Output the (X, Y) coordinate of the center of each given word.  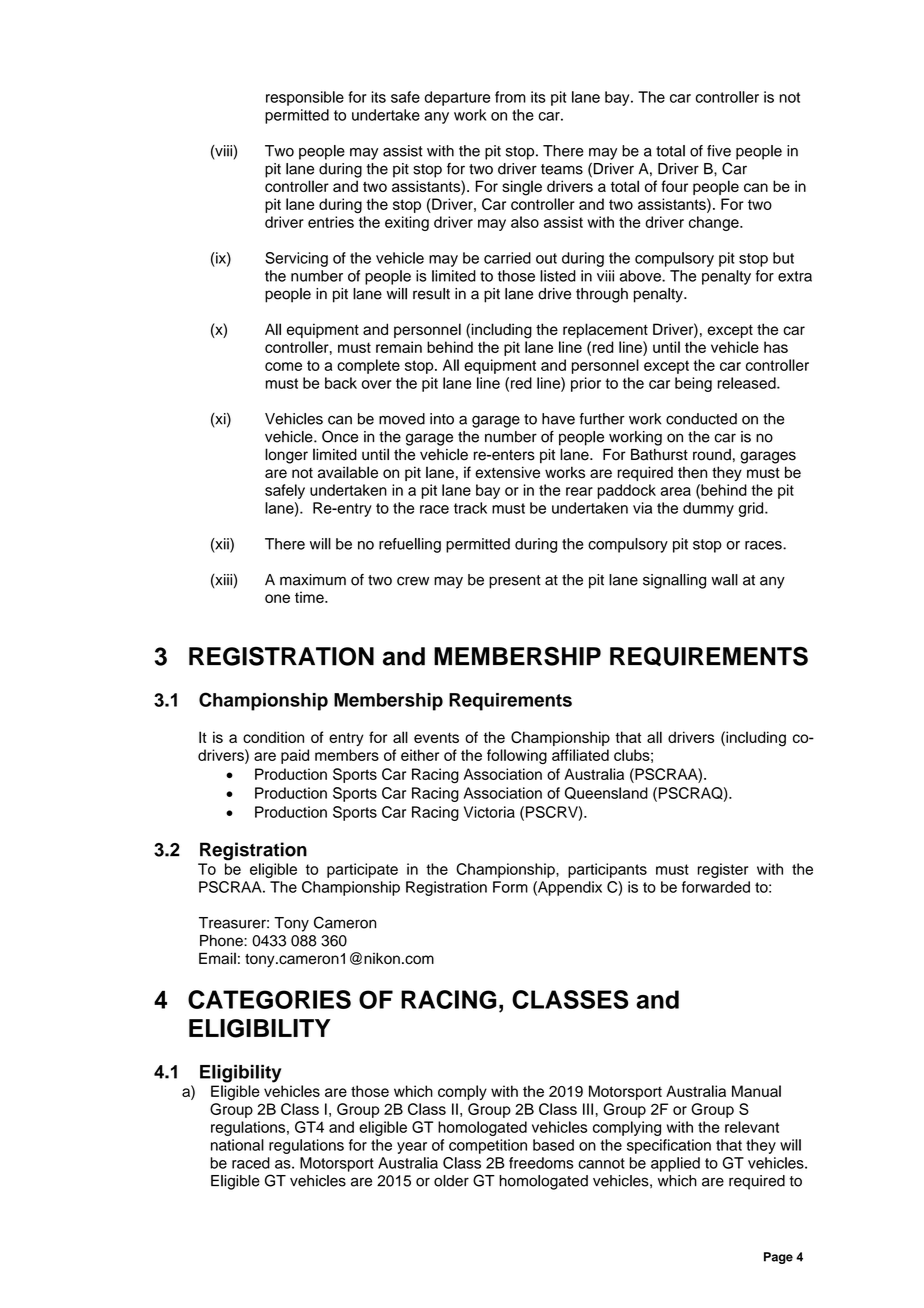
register (723, 870)
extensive (507, 472)
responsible (305, 98)
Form (510, 887)
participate (362, 870)
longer (286, 456)
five (719, 151)
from (510, 97)
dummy (708, 509)
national (237, 1145)
